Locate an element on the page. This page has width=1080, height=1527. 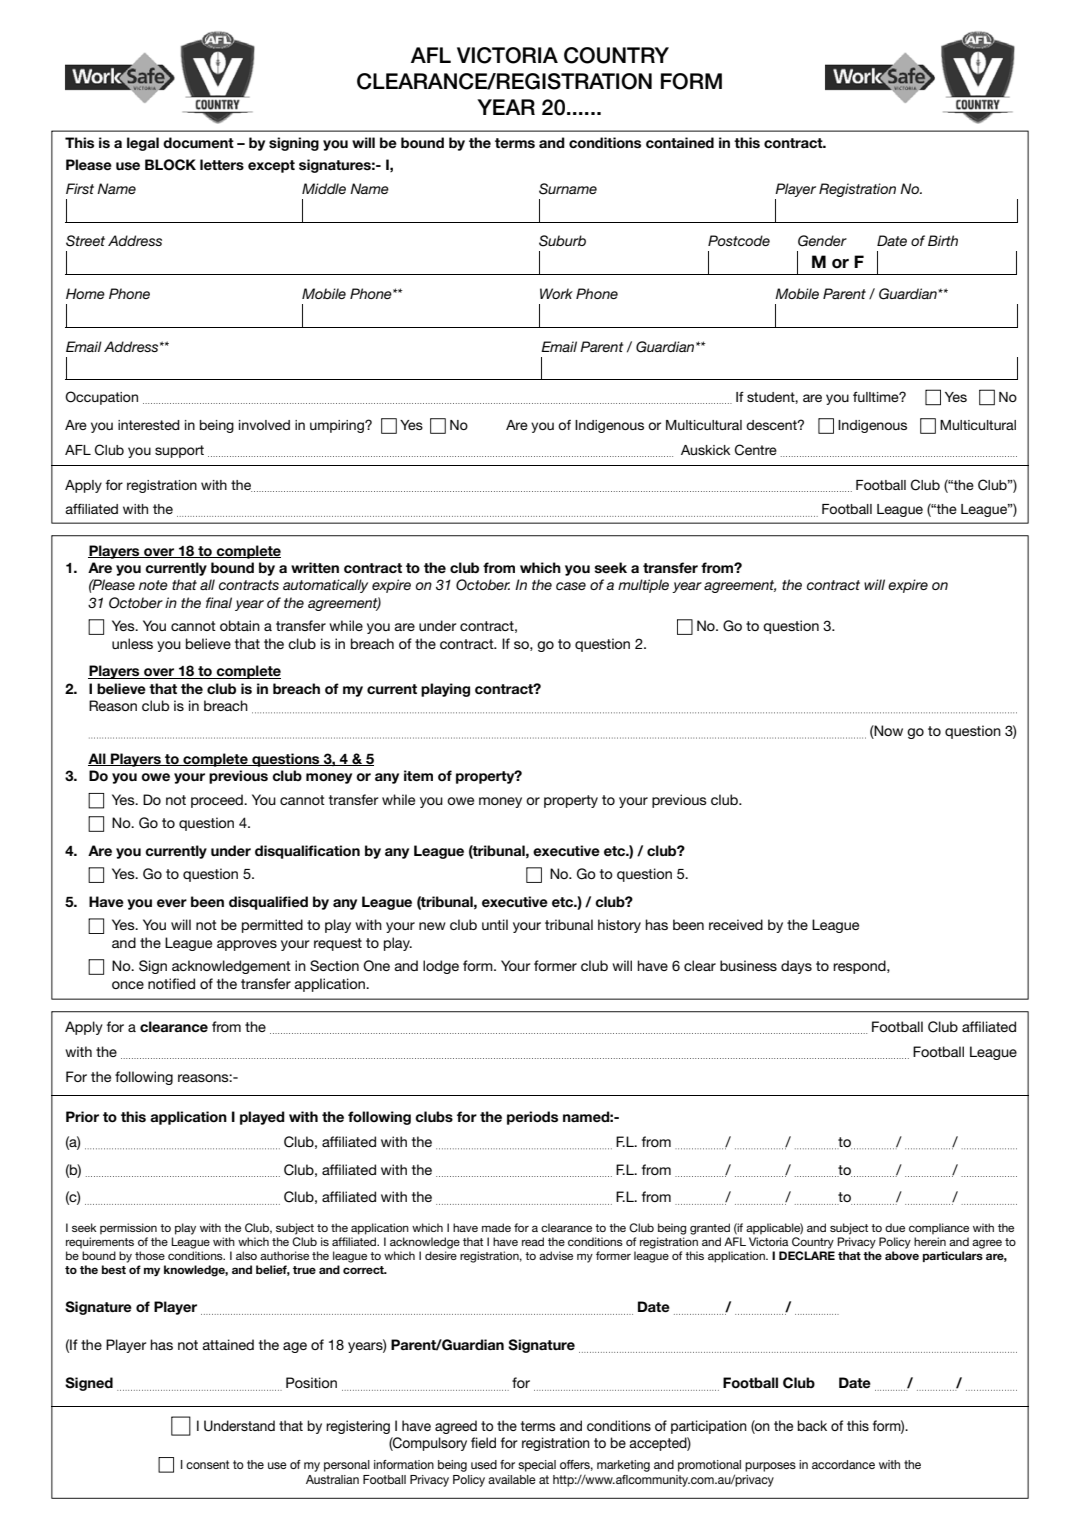
once is located at coordinates (128, 985).
